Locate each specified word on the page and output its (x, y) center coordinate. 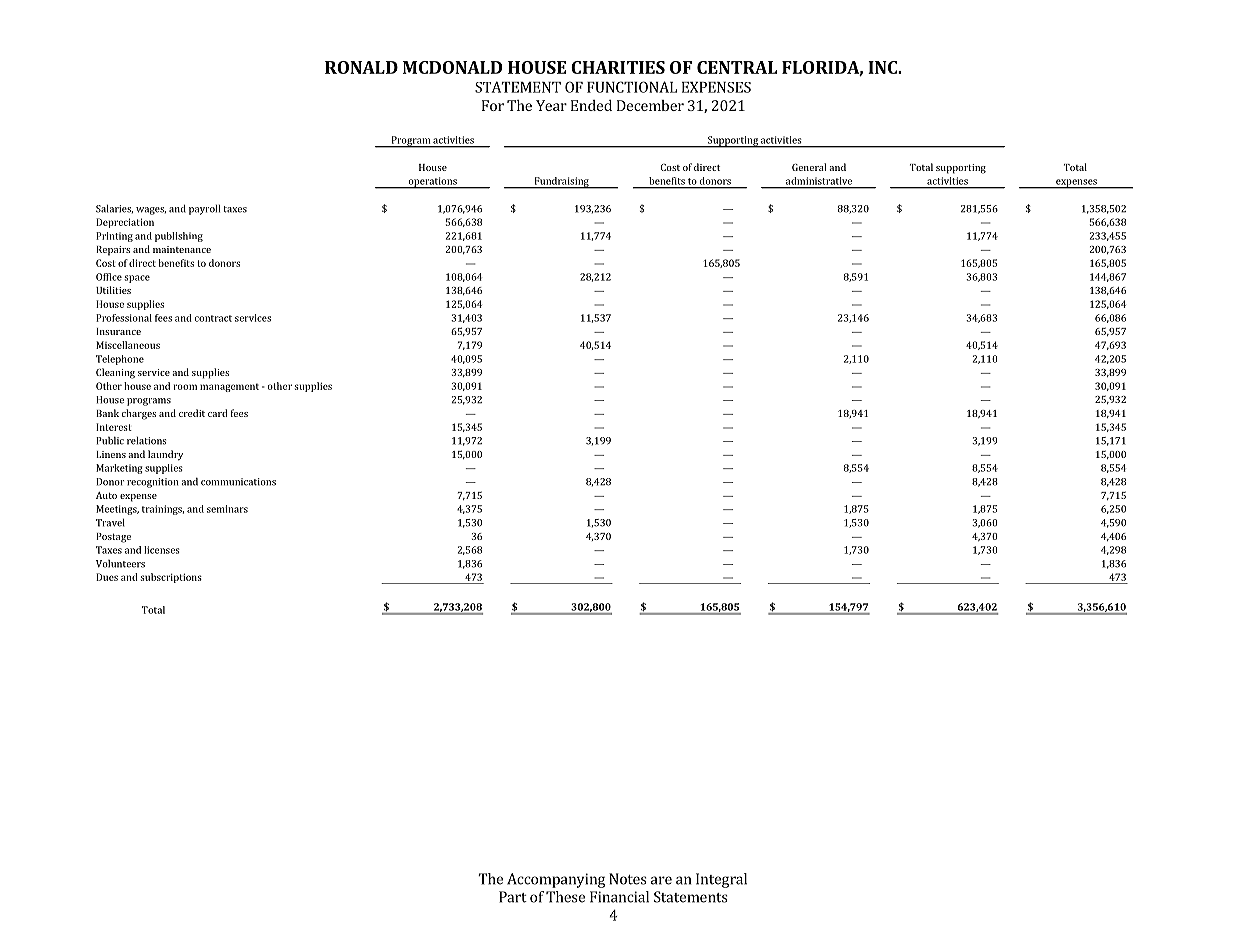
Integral (721, 880)
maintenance (182, 249)
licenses (162, 550)
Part (513, 897)
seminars (227, 509)
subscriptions (171, 578)
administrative (819, 181)
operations (432, 183)
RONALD (361, 67)
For (493, 105)
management (229, 387)
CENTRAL (737, 67)
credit (192, 413)
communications (238, 482)
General (809, 167)
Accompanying (556, 880)
